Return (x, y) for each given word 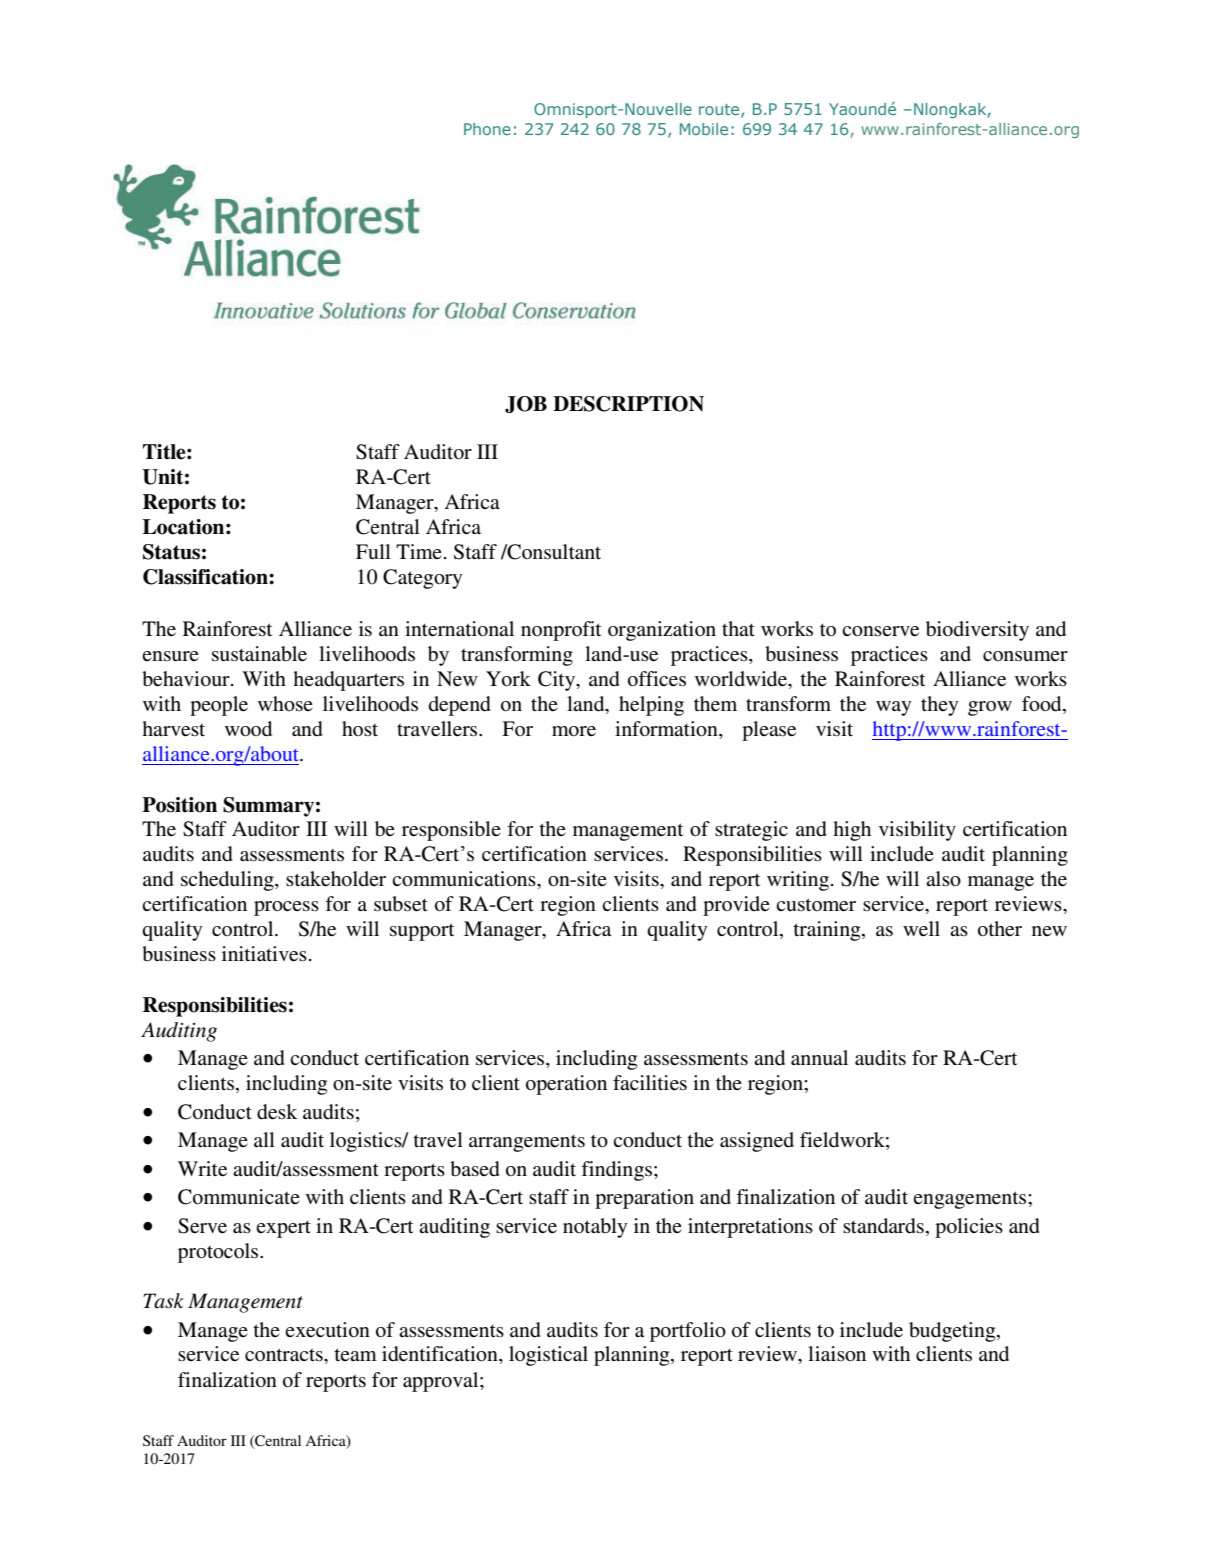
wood (248, 729)
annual (819, 1057)
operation (566, 1085)
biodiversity (977, 631)
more (574, 731)
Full (373, 551)
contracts (285, 1355)
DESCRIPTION (628, 404)
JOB (526, 404)
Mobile (704, 129)
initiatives (264, 954)
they (940, 706)
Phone (487, 129)
